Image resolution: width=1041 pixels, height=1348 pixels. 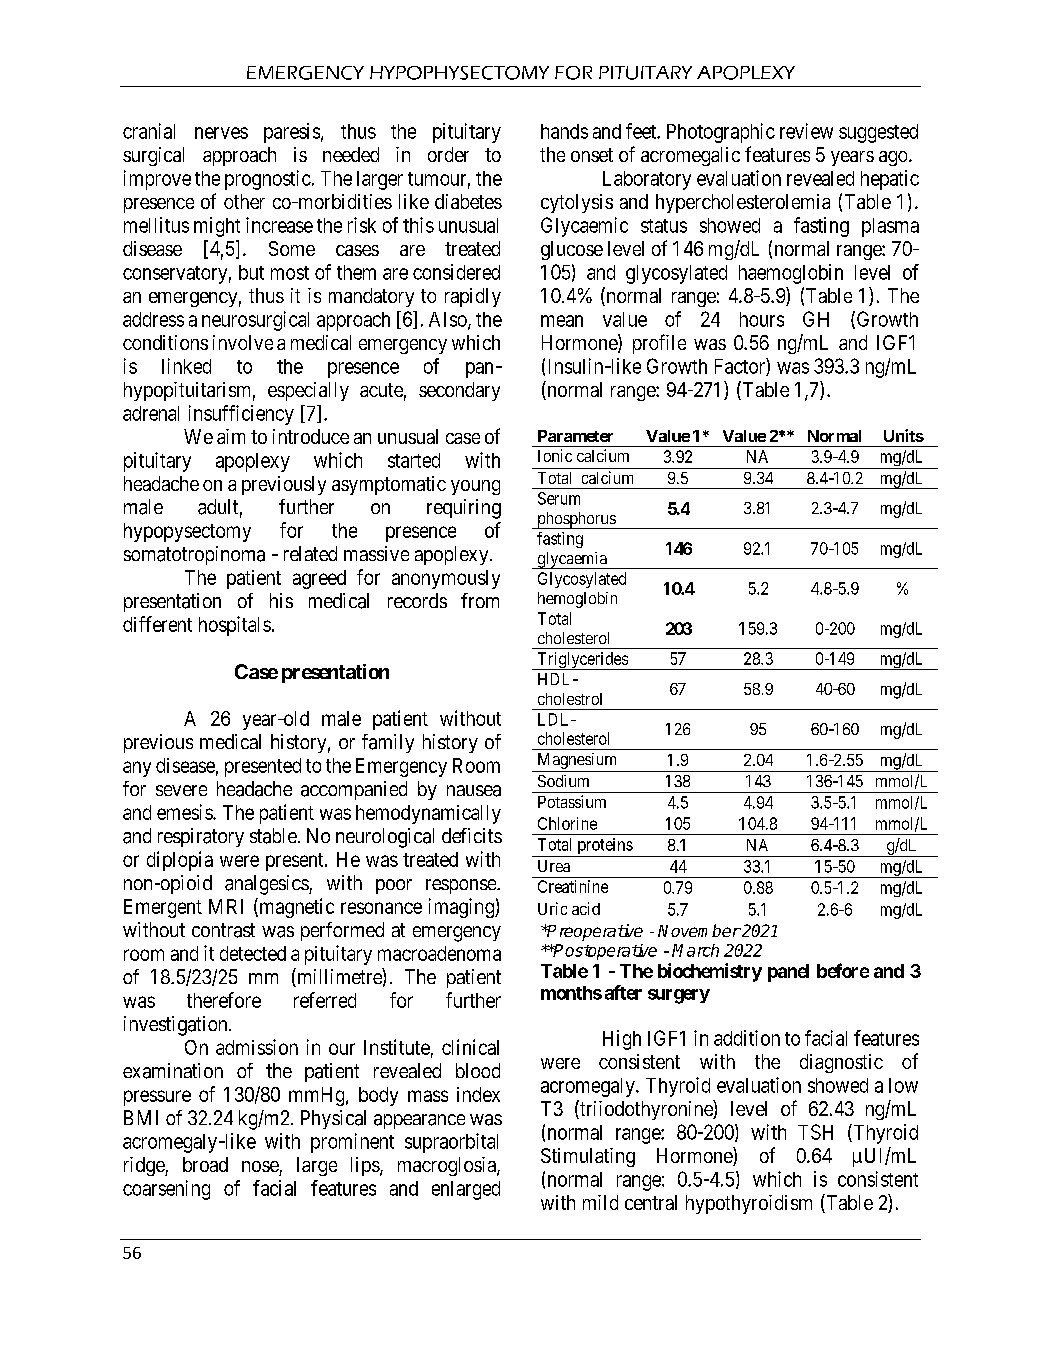 What do you see at coordinates (480, 600) in the document?
I see `from` at bounding box center [480, 600].
